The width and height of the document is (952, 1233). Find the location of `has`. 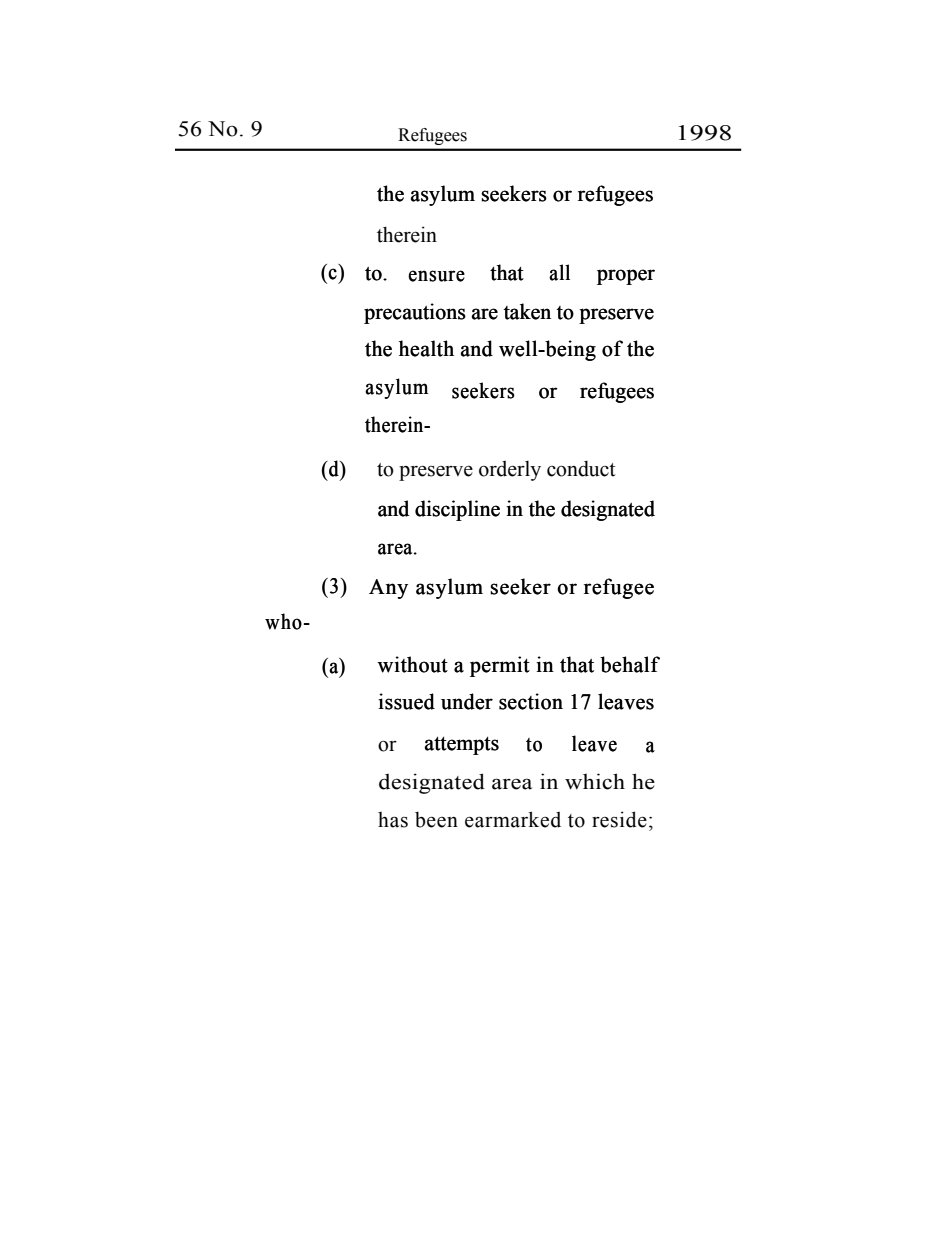

has is located at coordinates (393, 820).
